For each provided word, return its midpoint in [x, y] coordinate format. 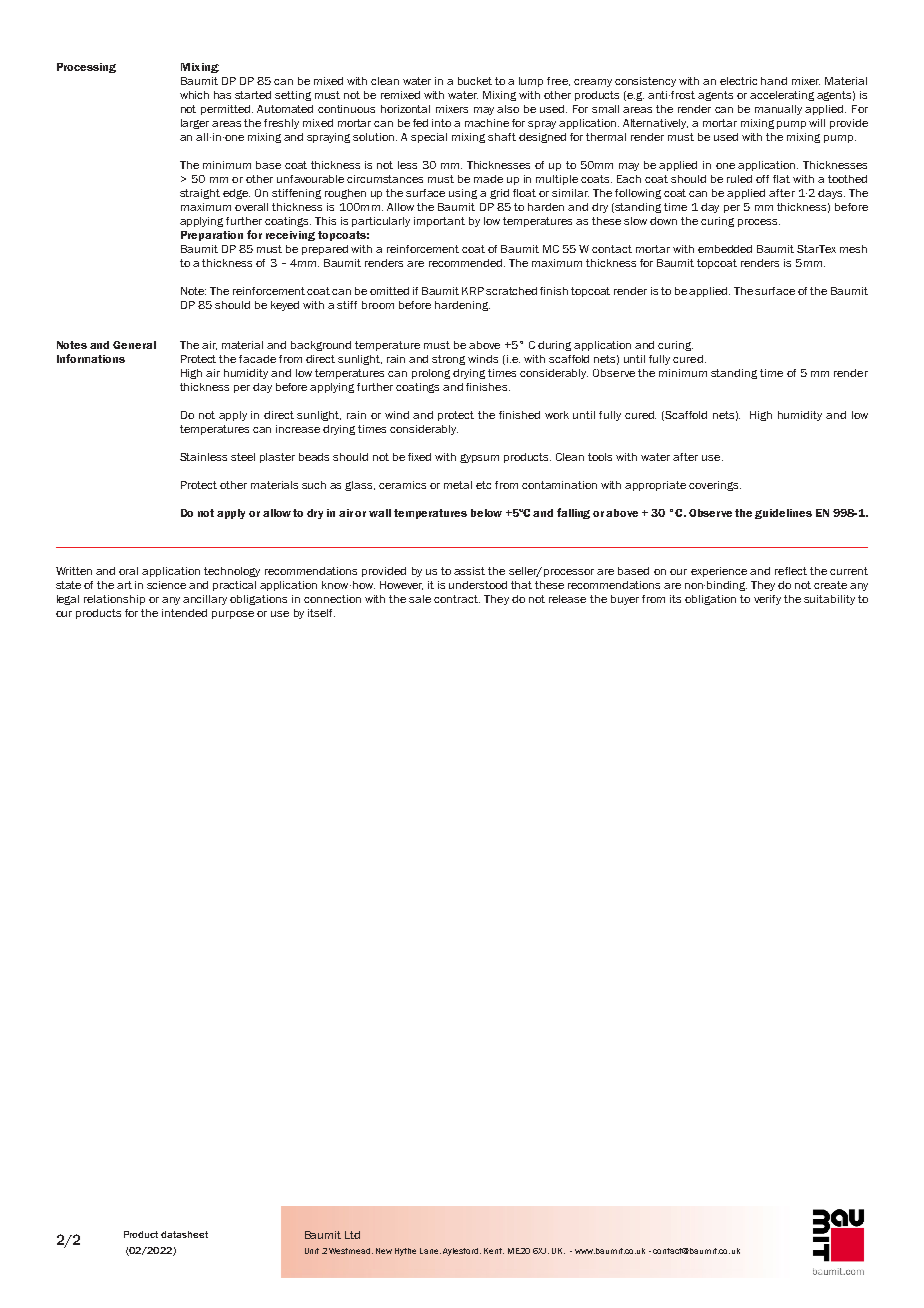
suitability [829, 600]
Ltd [352, 1235]
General [134, 345]
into [441, 123]
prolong [431, 374]
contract [457, 599]
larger [195, 124]
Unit [312, 1251]
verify [767, 600]
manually [778, 110]
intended [184, 613]
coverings [715, 486]
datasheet [184, 1234]
